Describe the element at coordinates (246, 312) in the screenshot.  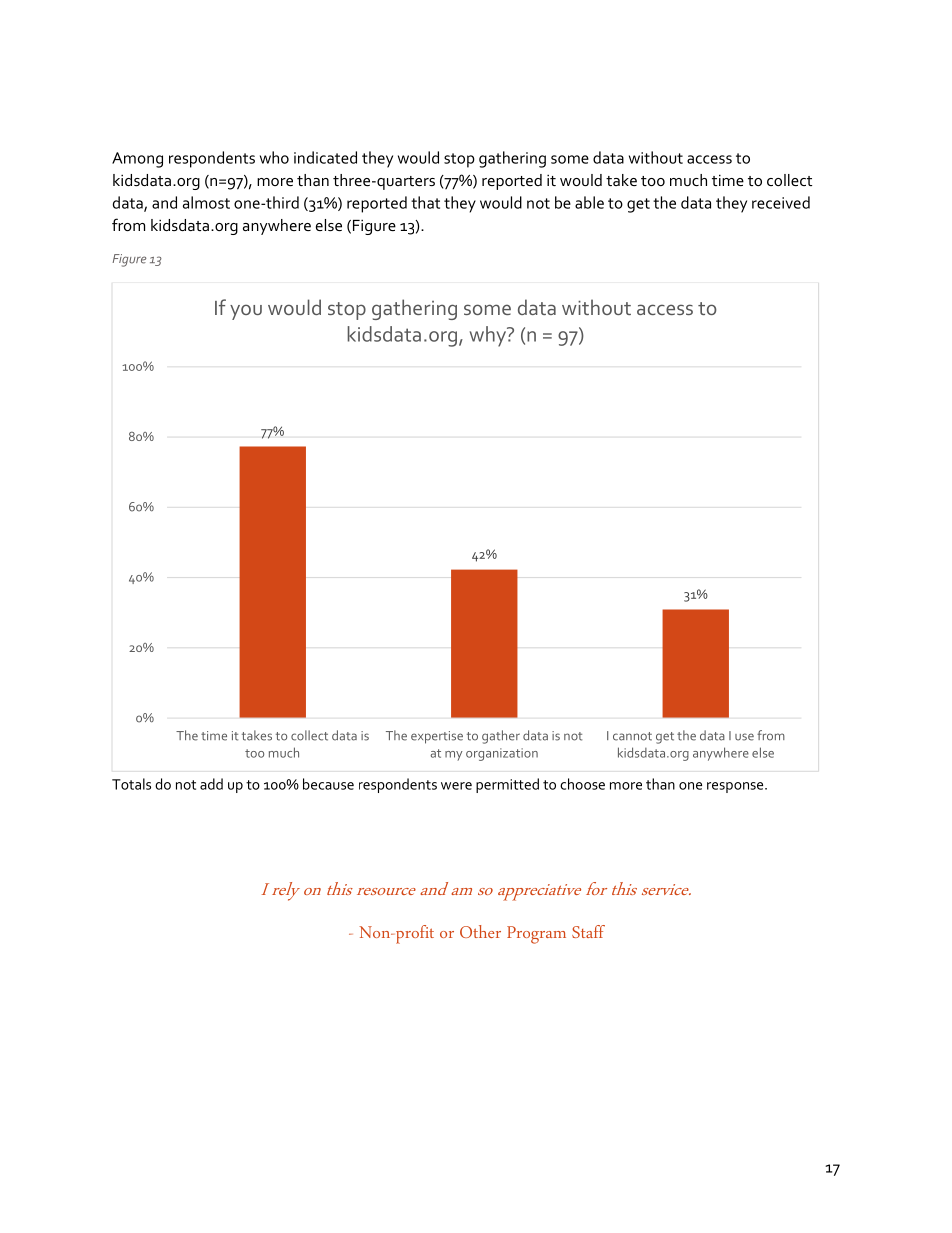
I see `you` at that location.
